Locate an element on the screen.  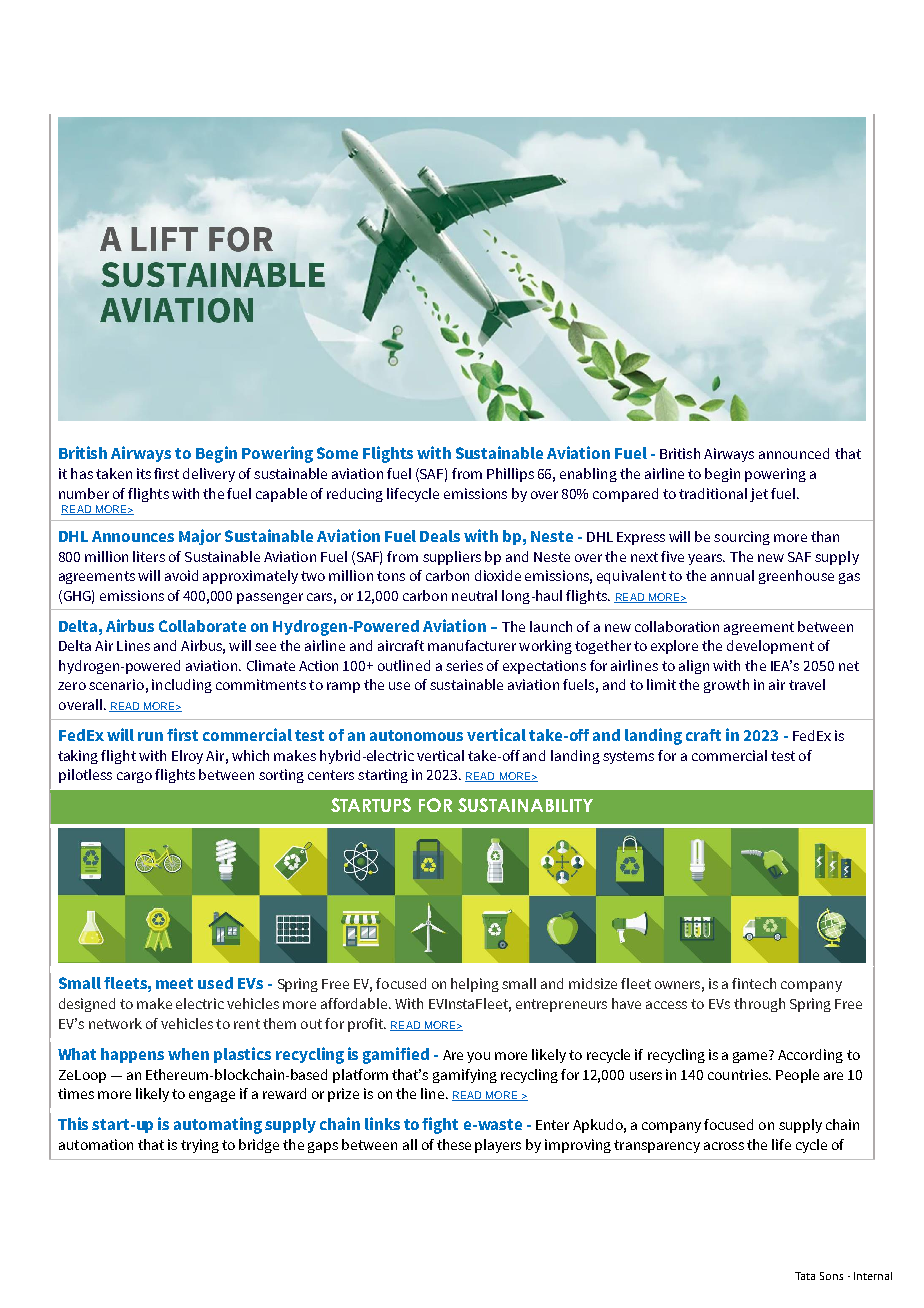
SUSTAINABILITY is located at coordinates (525, 805).
